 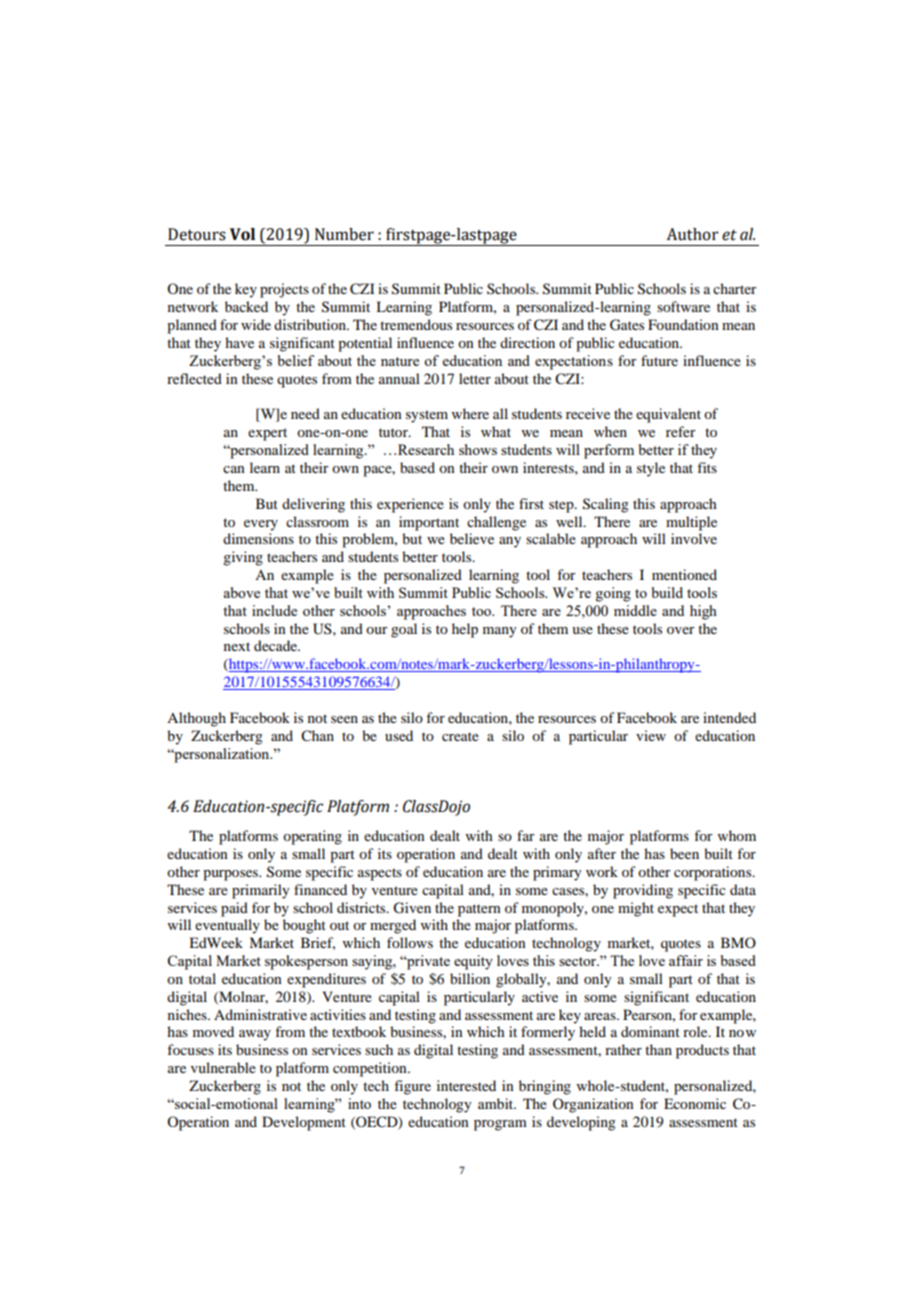 What do you see at coordinates (223, 1067) in the document?
I see `vulnerable` at bounding box center [223, 1067].
